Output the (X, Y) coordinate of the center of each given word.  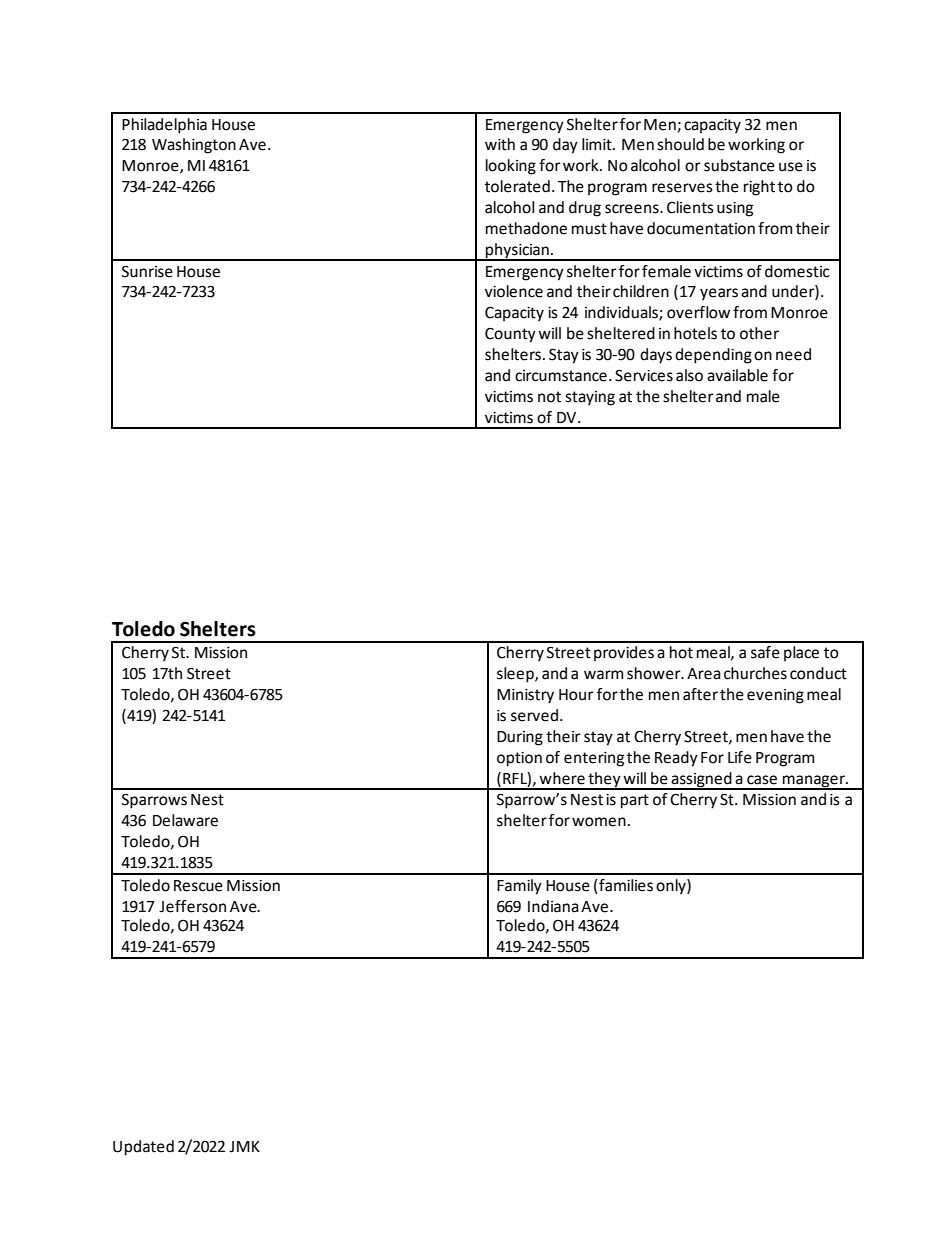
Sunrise (147, 271)
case (762, 780)
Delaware (185, 820)
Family (519, 887)
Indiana (553, 906)
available (737, 375)
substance (739, 165)
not (549, 397)
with (500, 144)
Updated (143, 1148)
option (519, 759)
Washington (194, 146)
